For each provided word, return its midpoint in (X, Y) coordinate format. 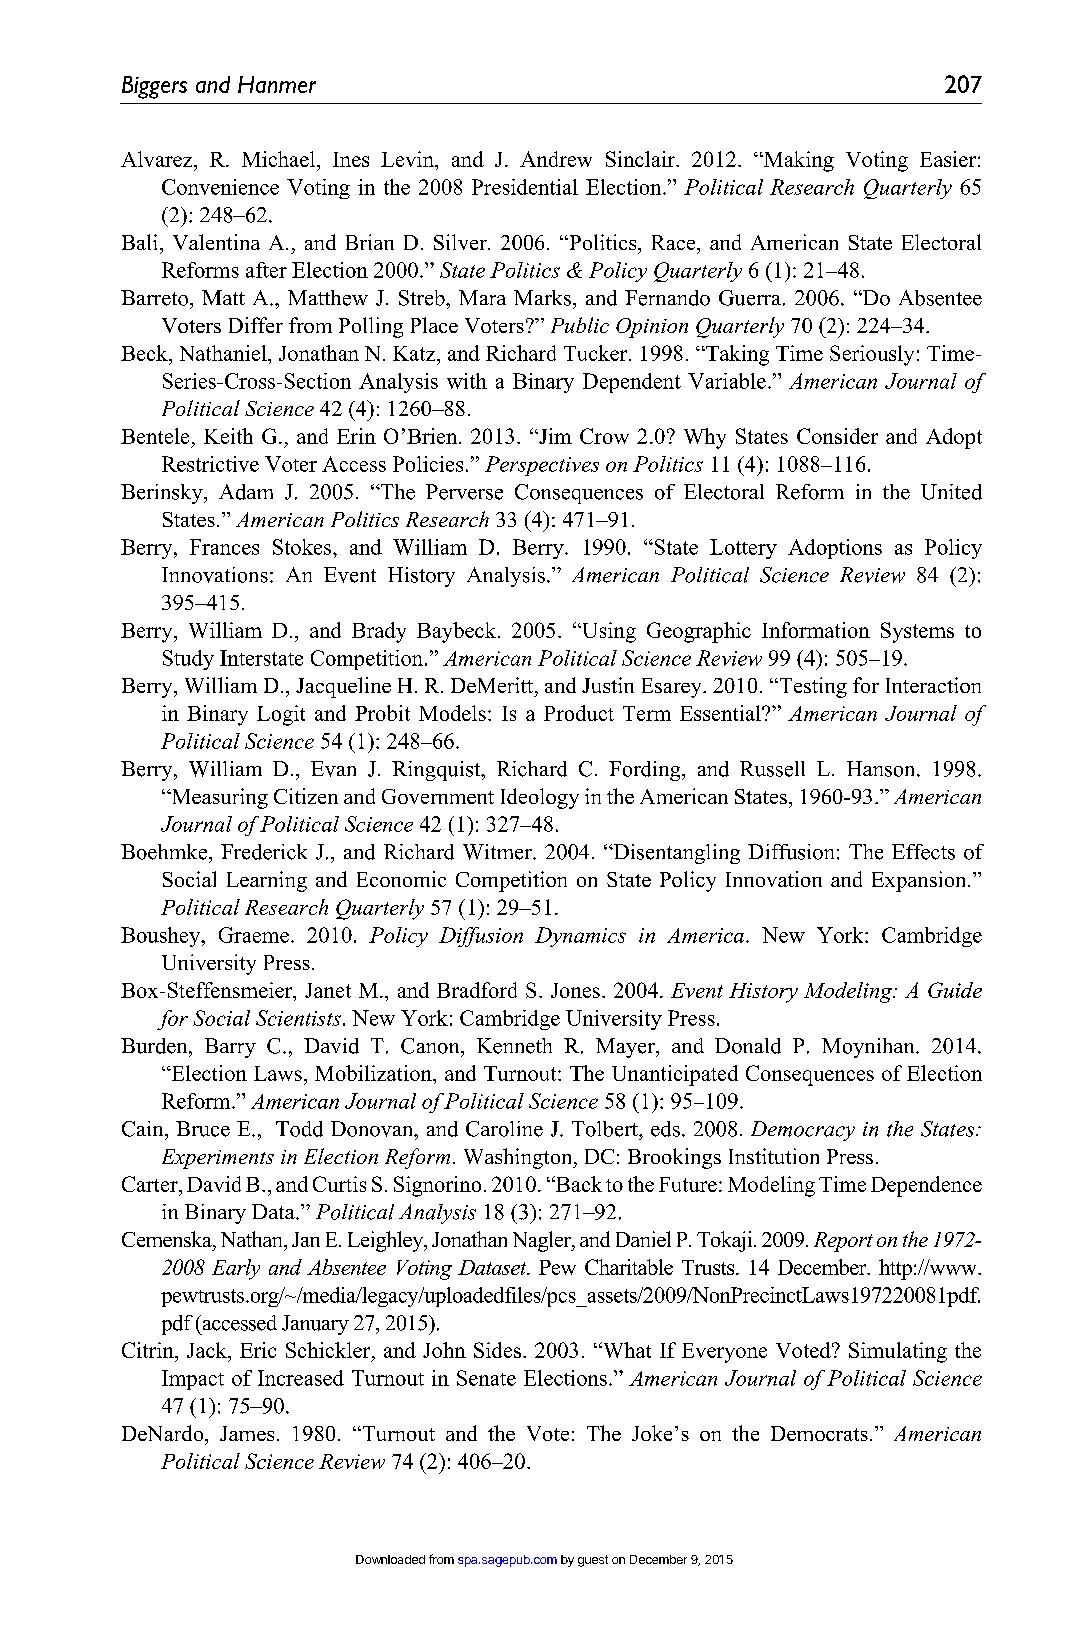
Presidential (525, 187)
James (247, 1433)
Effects (923, 852)
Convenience (220, 187)
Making (798, 161)
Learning (267, 881)
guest (593, 1561)
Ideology (540, 798)
